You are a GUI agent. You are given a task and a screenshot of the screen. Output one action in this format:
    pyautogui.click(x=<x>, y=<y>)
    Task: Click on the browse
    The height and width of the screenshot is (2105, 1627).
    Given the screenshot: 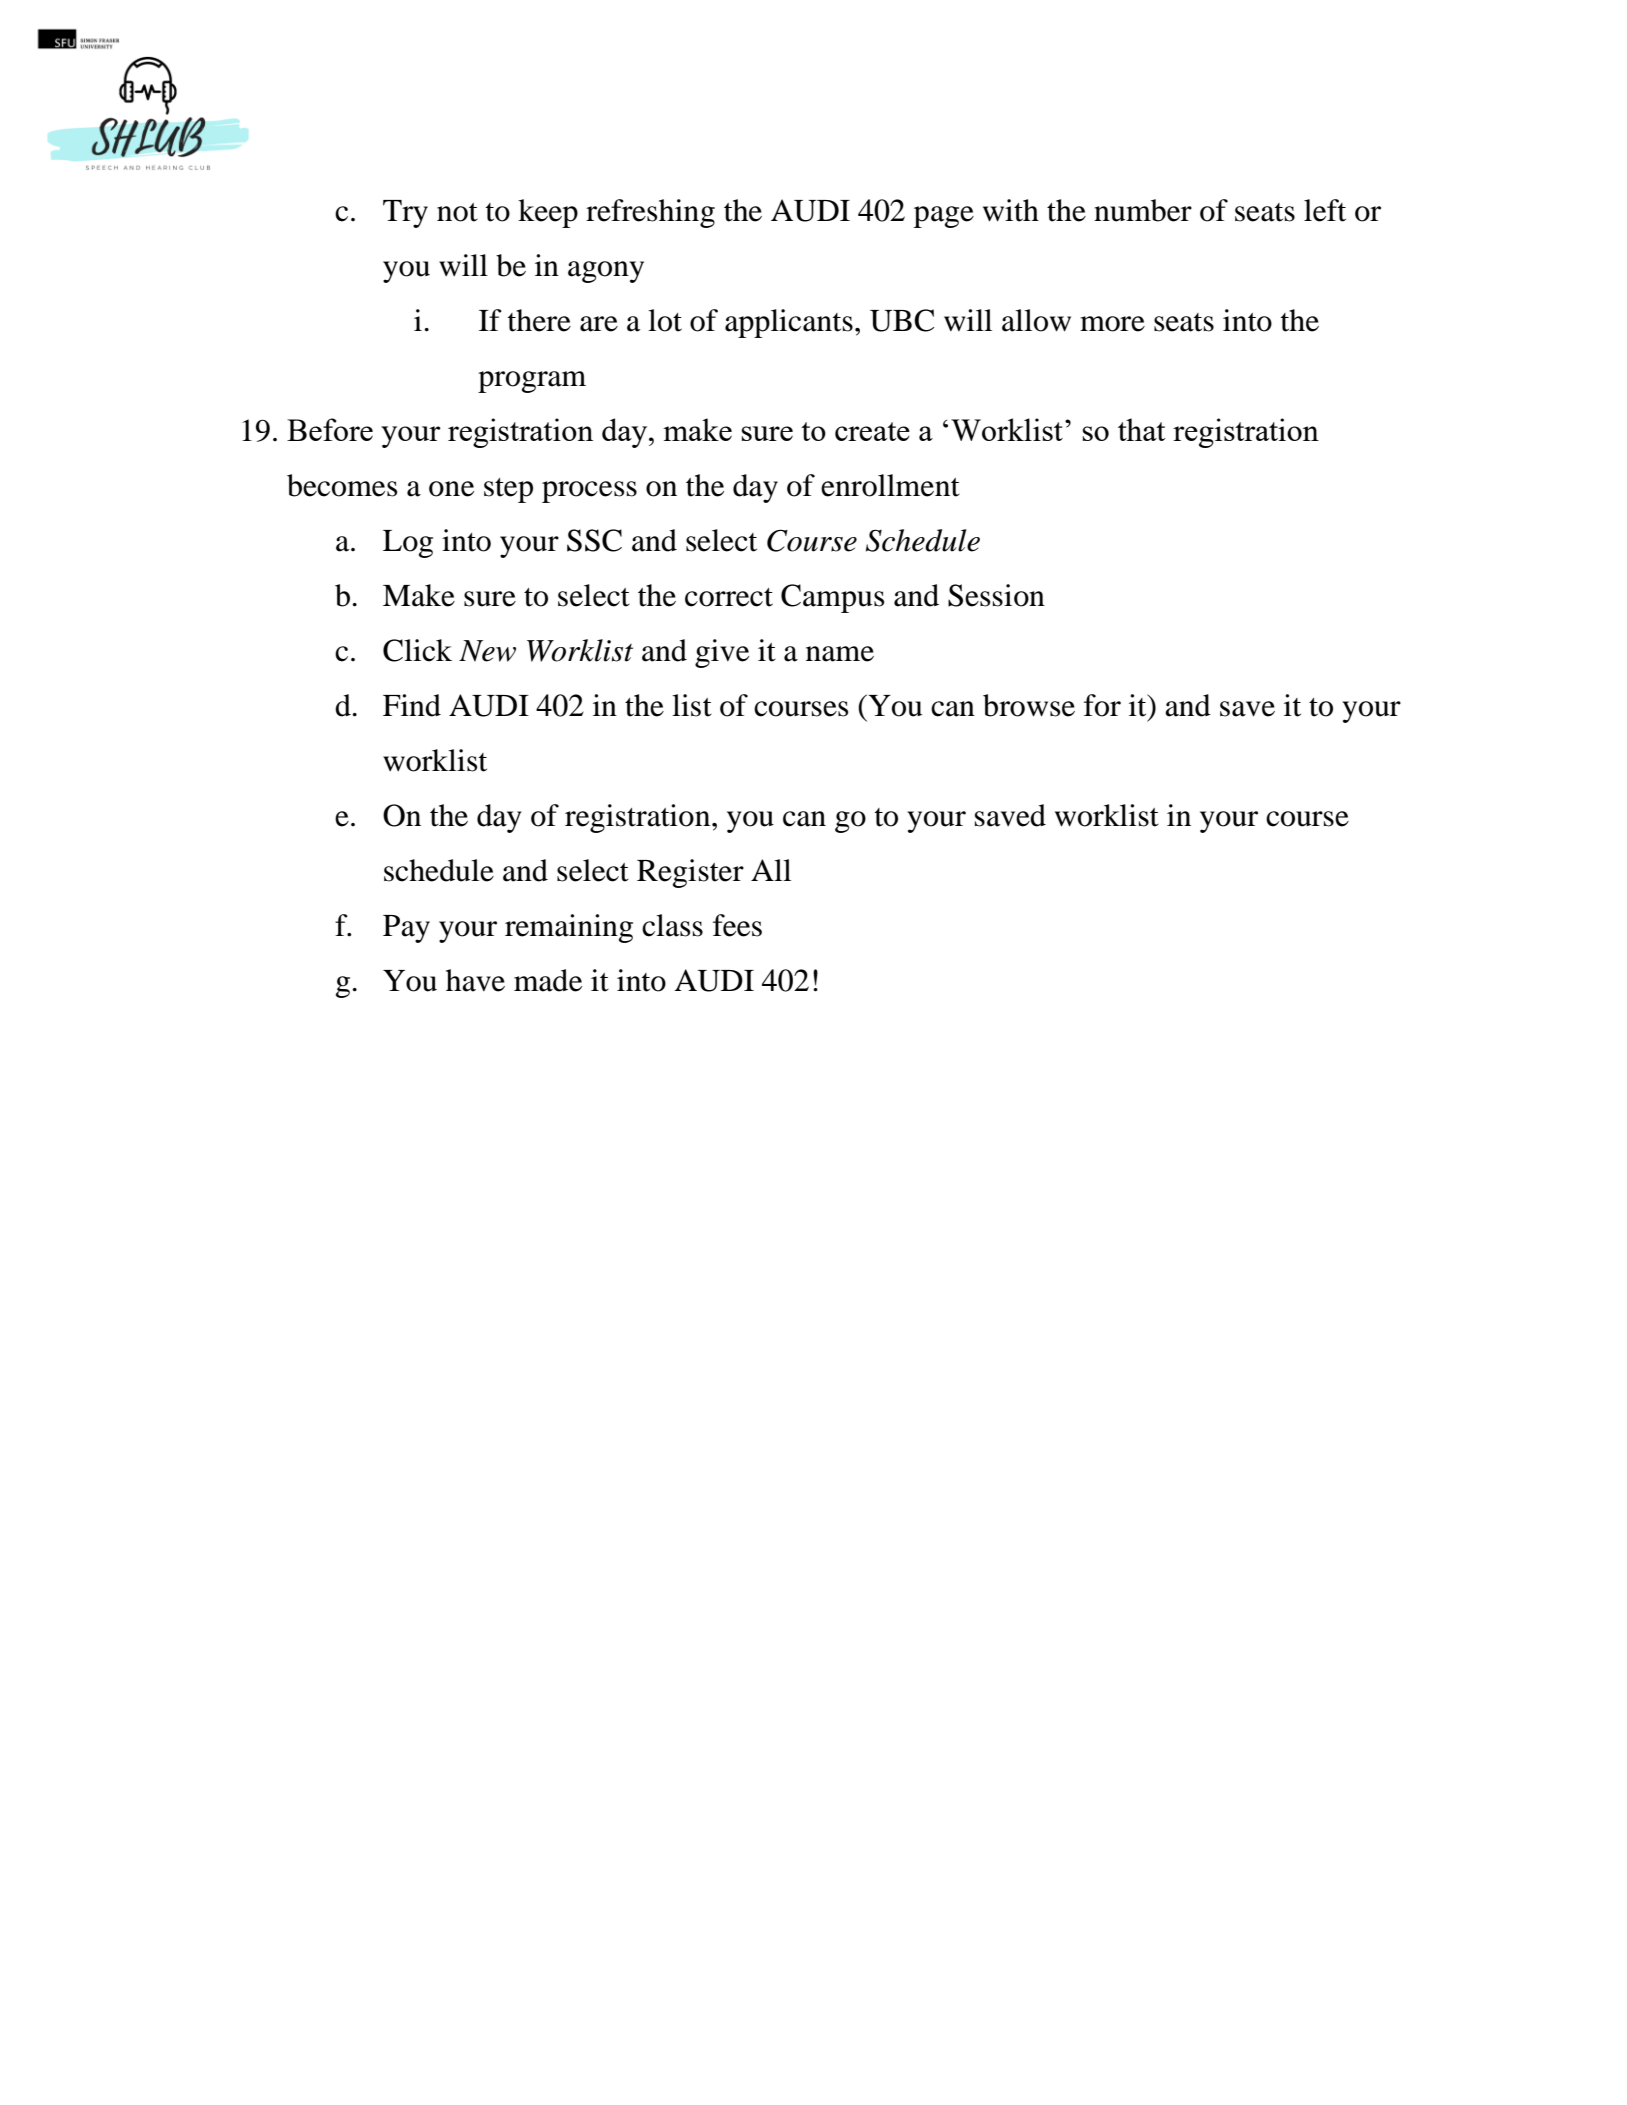 What is the action you would take?
    pyautogui.click(x=1029, y=705)
